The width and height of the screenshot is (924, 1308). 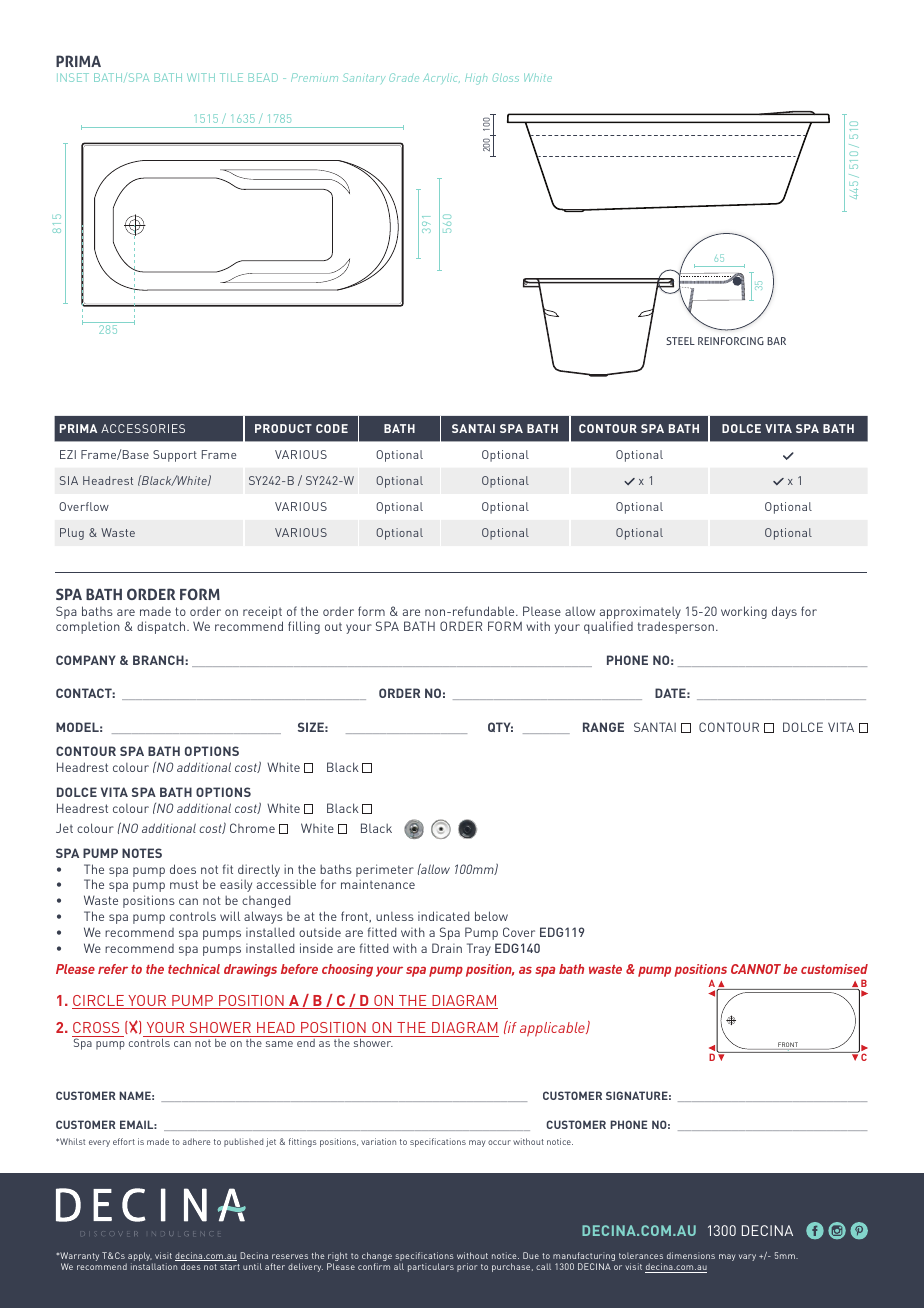 I want to click on dispatch, so click(x=162, y=627).
